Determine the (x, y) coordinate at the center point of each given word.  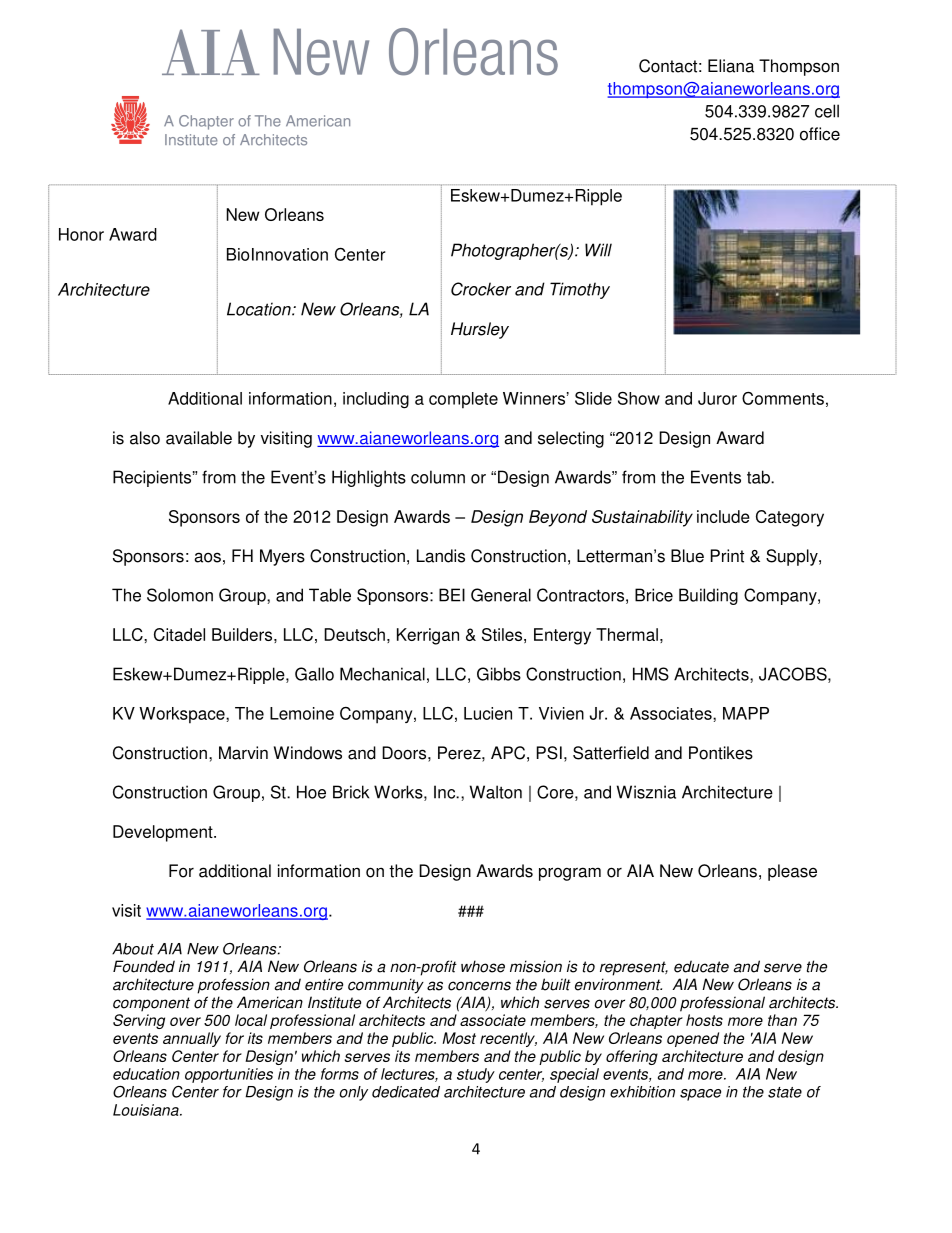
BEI (452, 595)
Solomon (180, 595)
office (820, 134)
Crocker (481, 289)
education (146, 1074)
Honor (81, 234)
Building (708, 596)
